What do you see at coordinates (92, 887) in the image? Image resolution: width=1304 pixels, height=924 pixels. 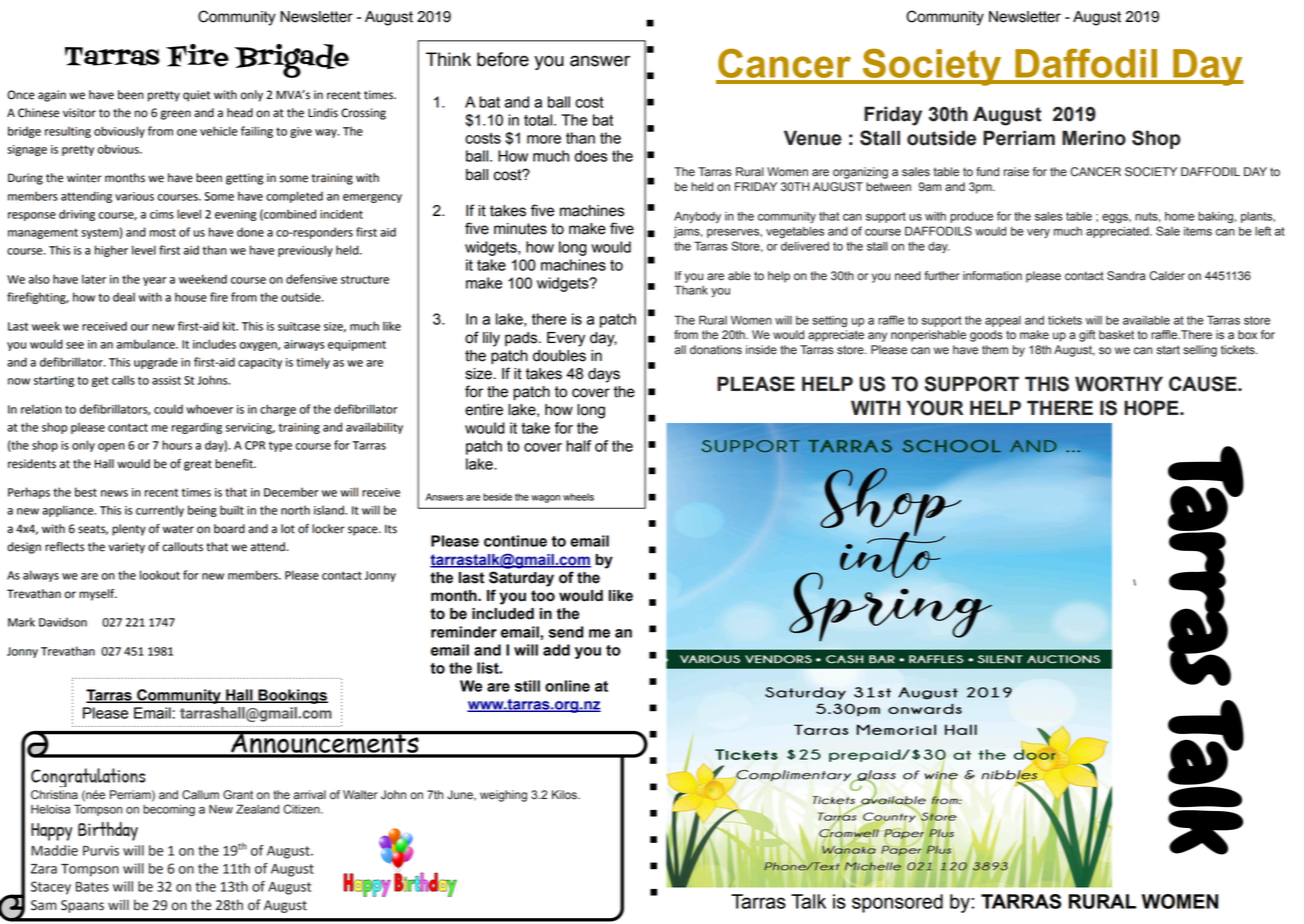 I see `Bates` at bounding box center [92, 887].
